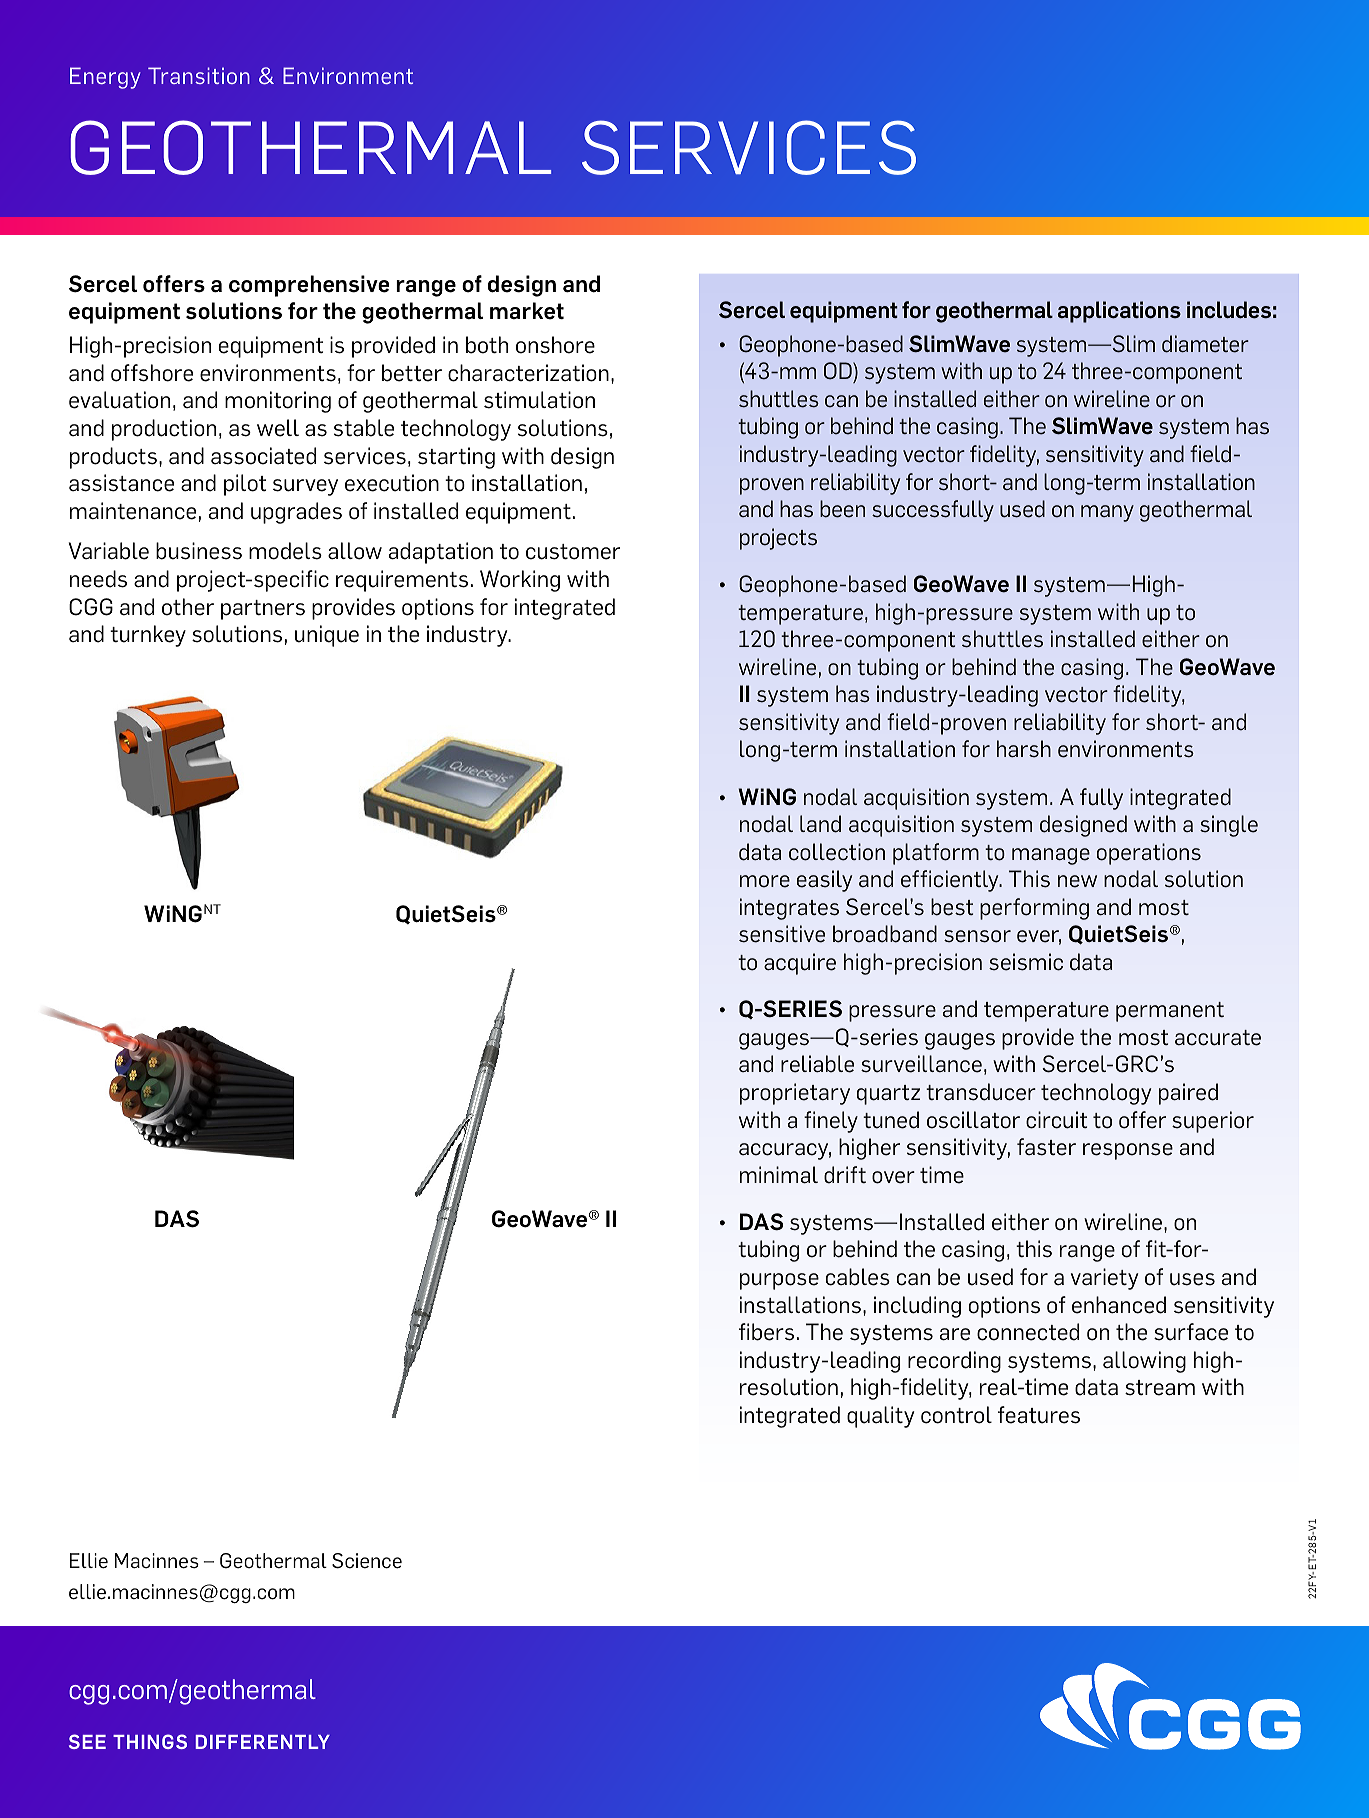 The width and height of the image is (1369, 1818). I want to click on market, so click(527, 311).
